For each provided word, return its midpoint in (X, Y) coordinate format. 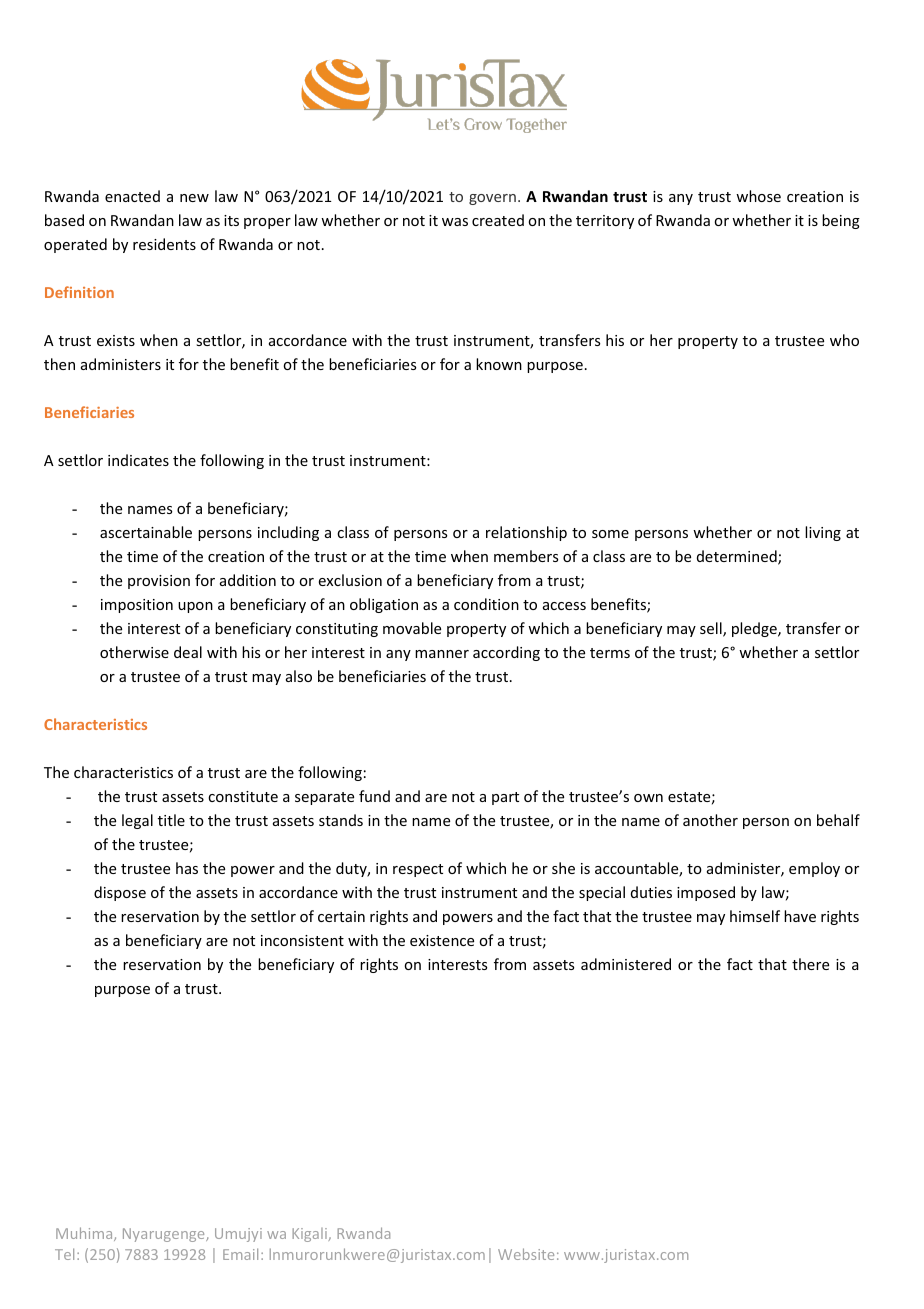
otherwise (134, 652)
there (810, 964)
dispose (120, 893)
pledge (755, 629)
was (455, 222)
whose (758, 196)
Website (526, 1254)
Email (240, 1254)
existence (442, 940)
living (823, 533)
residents (164, 244)
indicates (138, 460)
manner (442, 654)
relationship (526, 533)
